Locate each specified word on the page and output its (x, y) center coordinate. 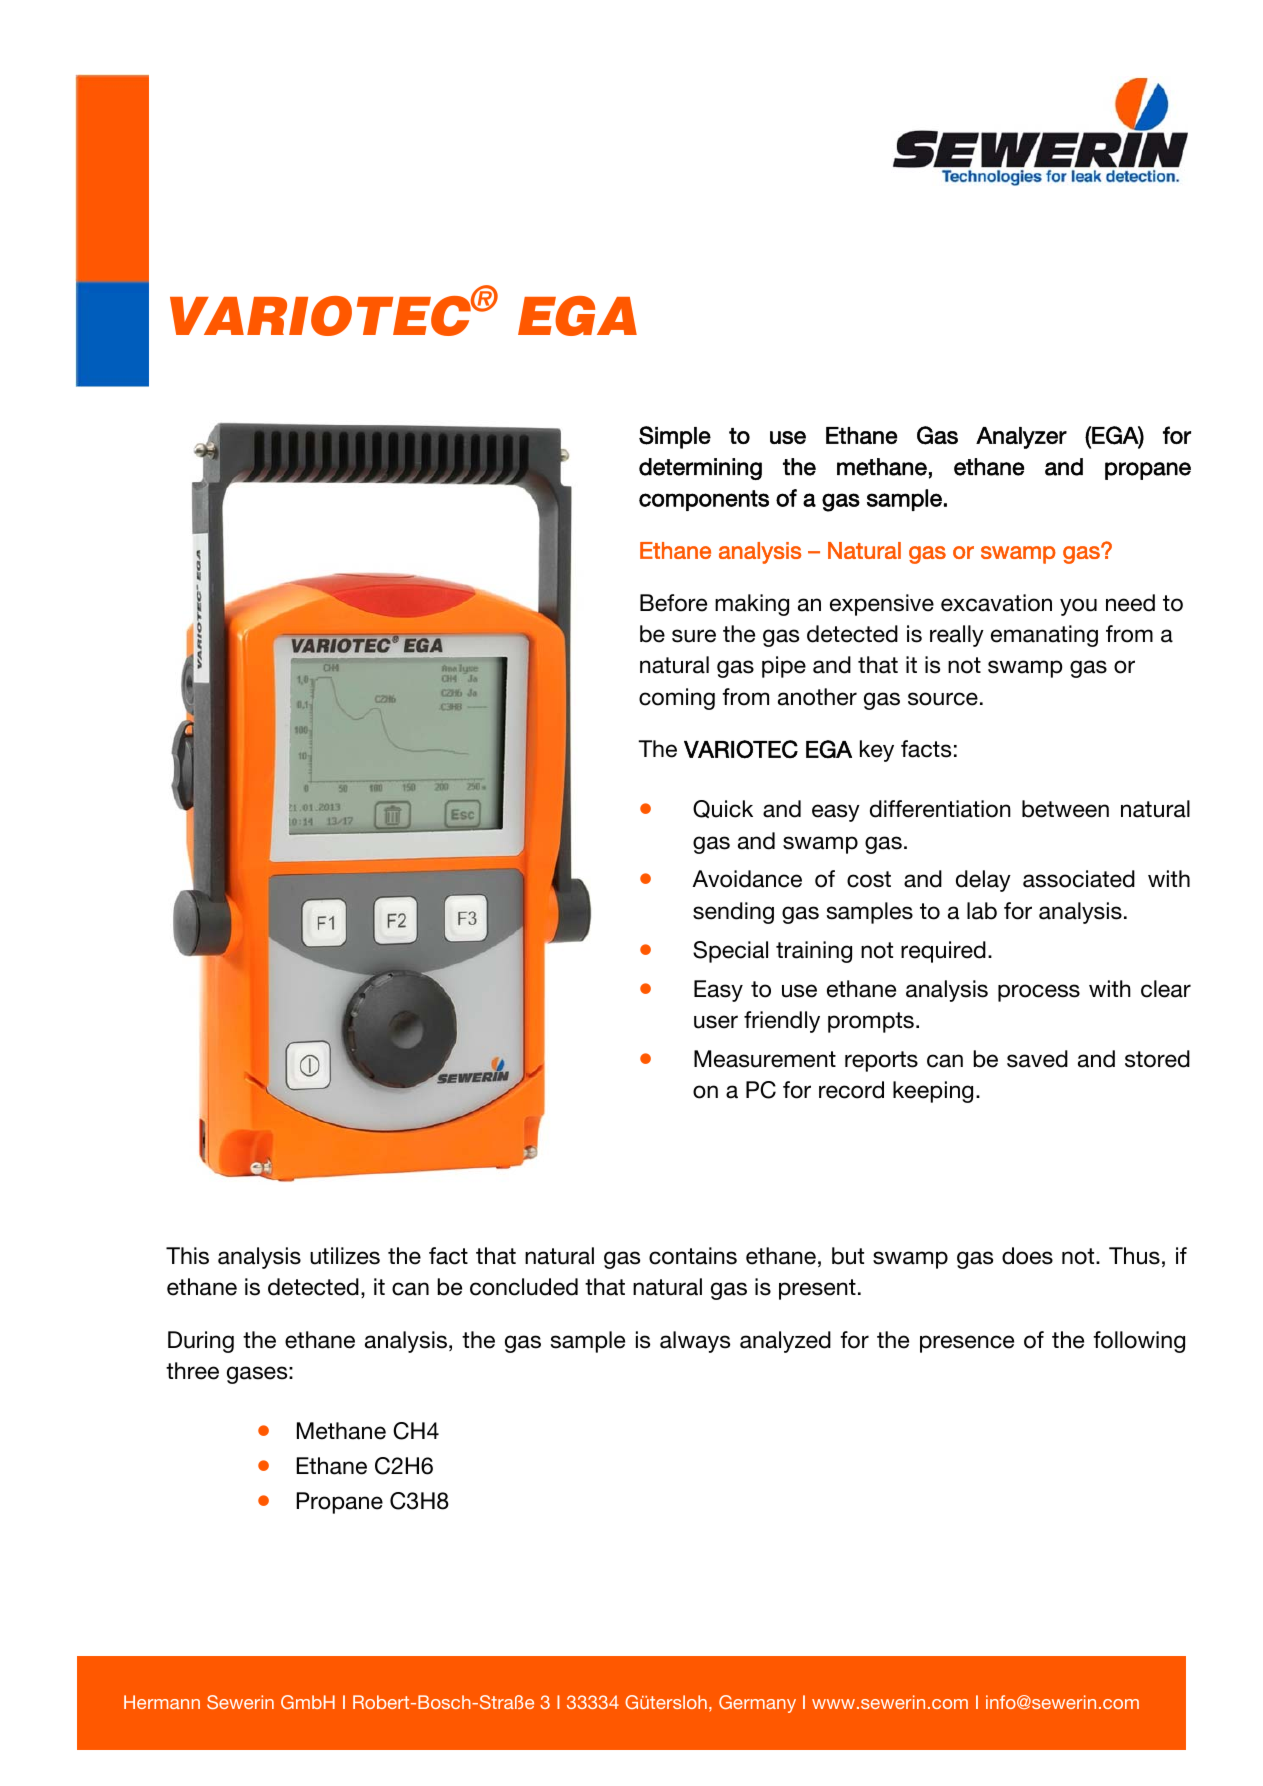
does (1027, 1256)
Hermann (162, 1702)
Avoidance (747, 879)
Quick (723, 809)
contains (693, 1256)
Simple (675, 437)
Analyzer (1021, 438)
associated (1079, 879)
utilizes (345, 1256)
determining (700, 469)
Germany (757, 1704)
